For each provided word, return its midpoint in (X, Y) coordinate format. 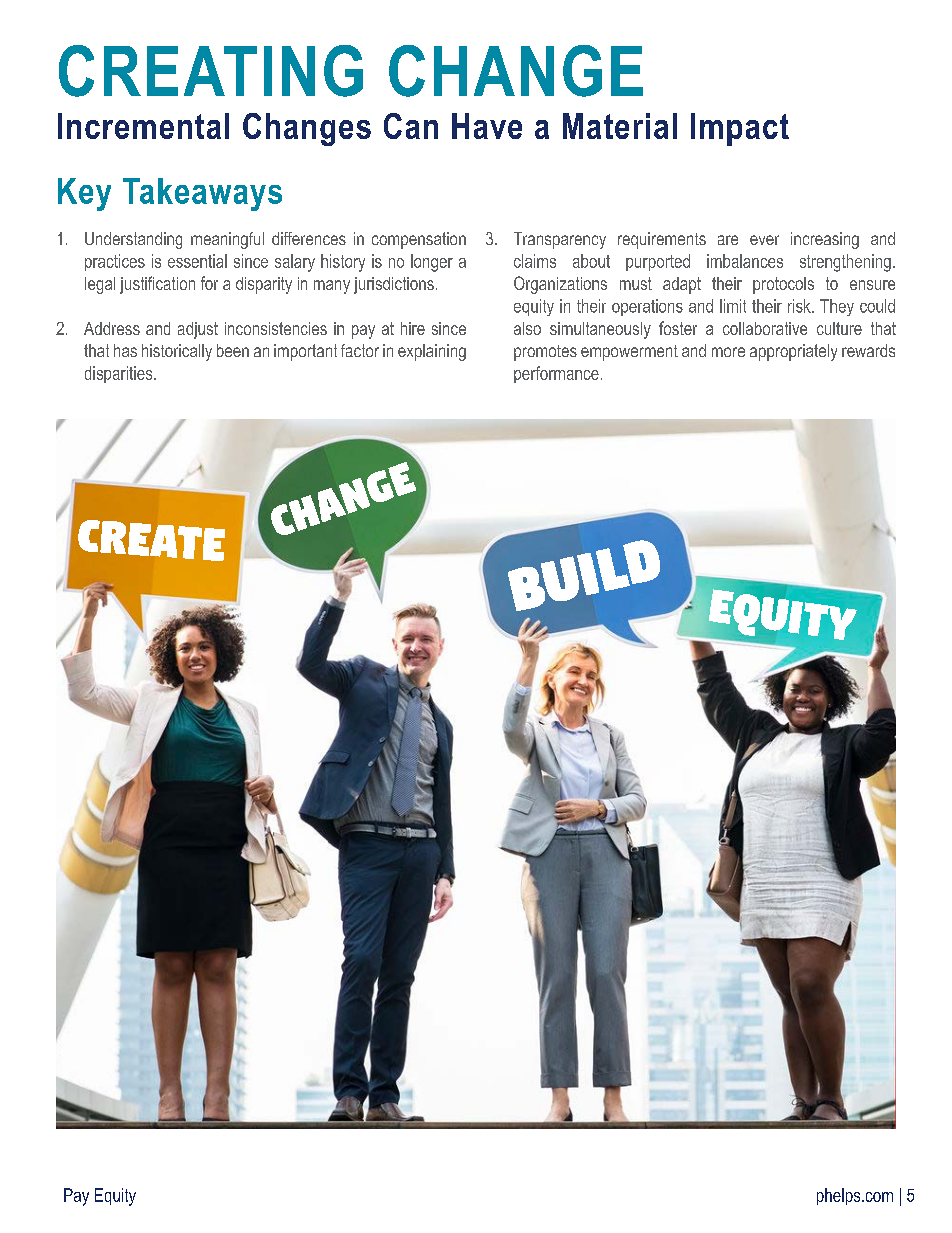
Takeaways (202, 194)
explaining (432, 352)
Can (411, 126)
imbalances (745, 261)
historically (177, 352)
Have (487, 126)
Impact (740, 129)
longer (432, 263)
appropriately (793, 352)
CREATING (211, 71)
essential (197, 261)
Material (620, 126)
